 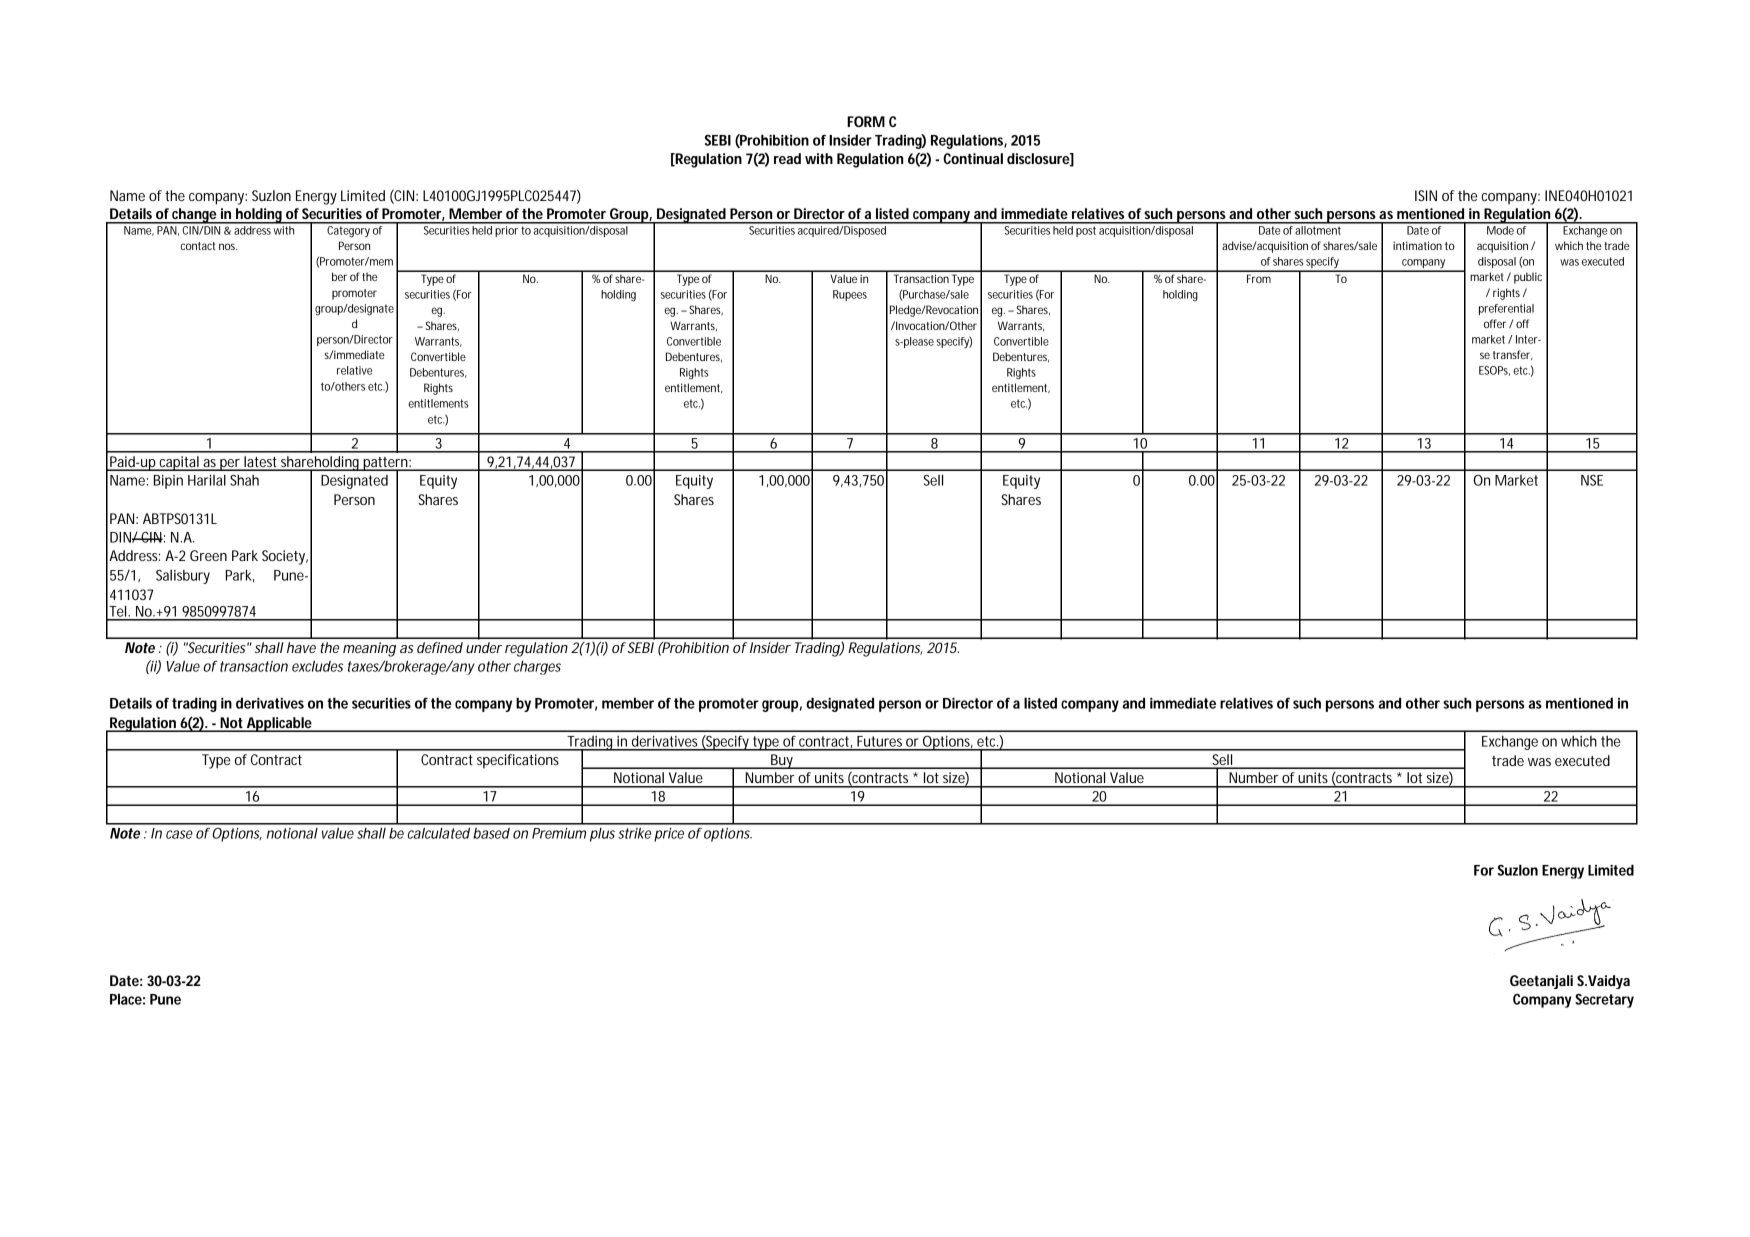 What do you see at coordinates (537, 668) in the page?
I see `charges` at bounding box center [537, 668].
